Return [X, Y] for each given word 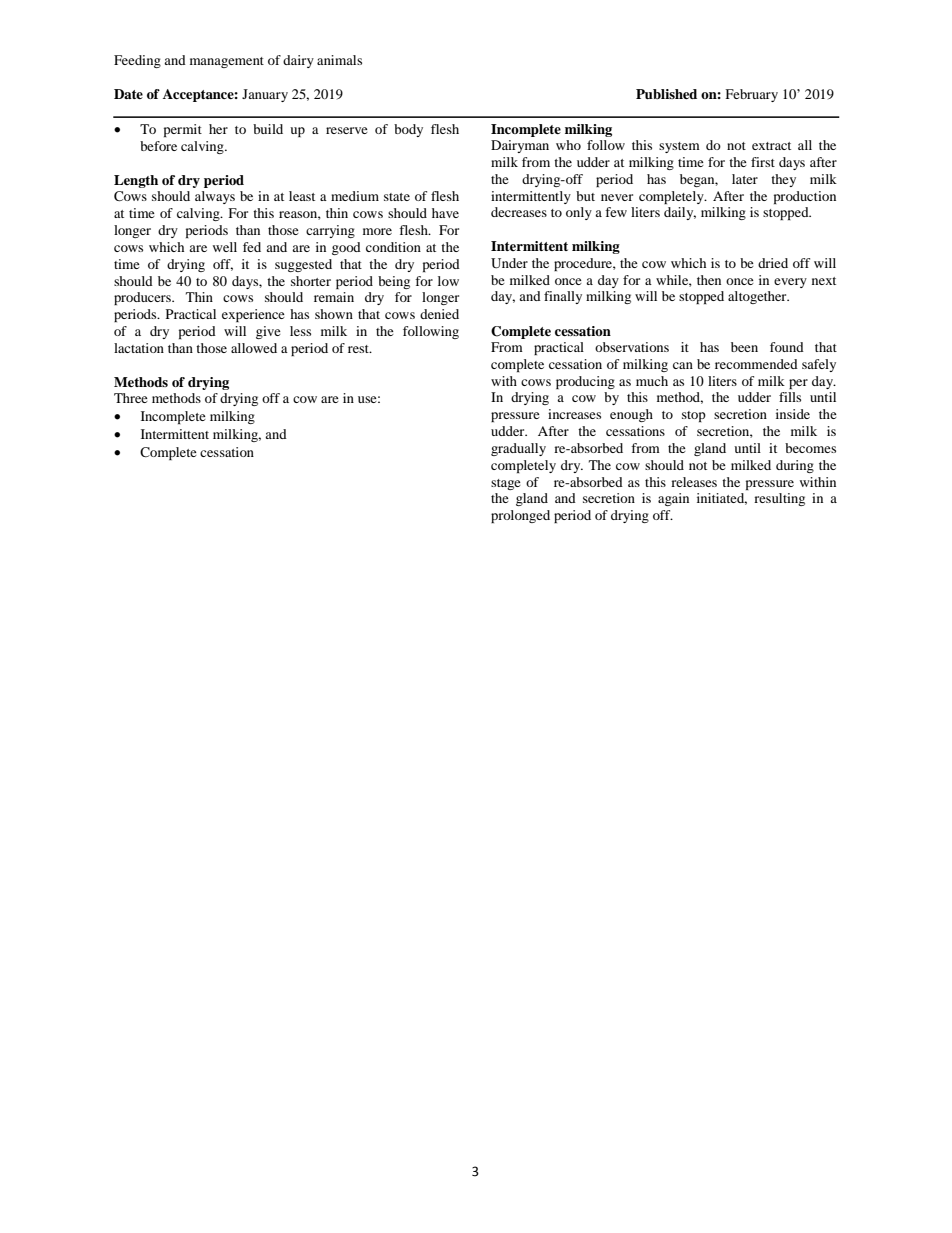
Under [509, 263]
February [751, 95]
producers [143, 298]
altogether [758, 297]
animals [339, 60]
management [227, 62]
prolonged [520, 516]
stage [506, 484]
